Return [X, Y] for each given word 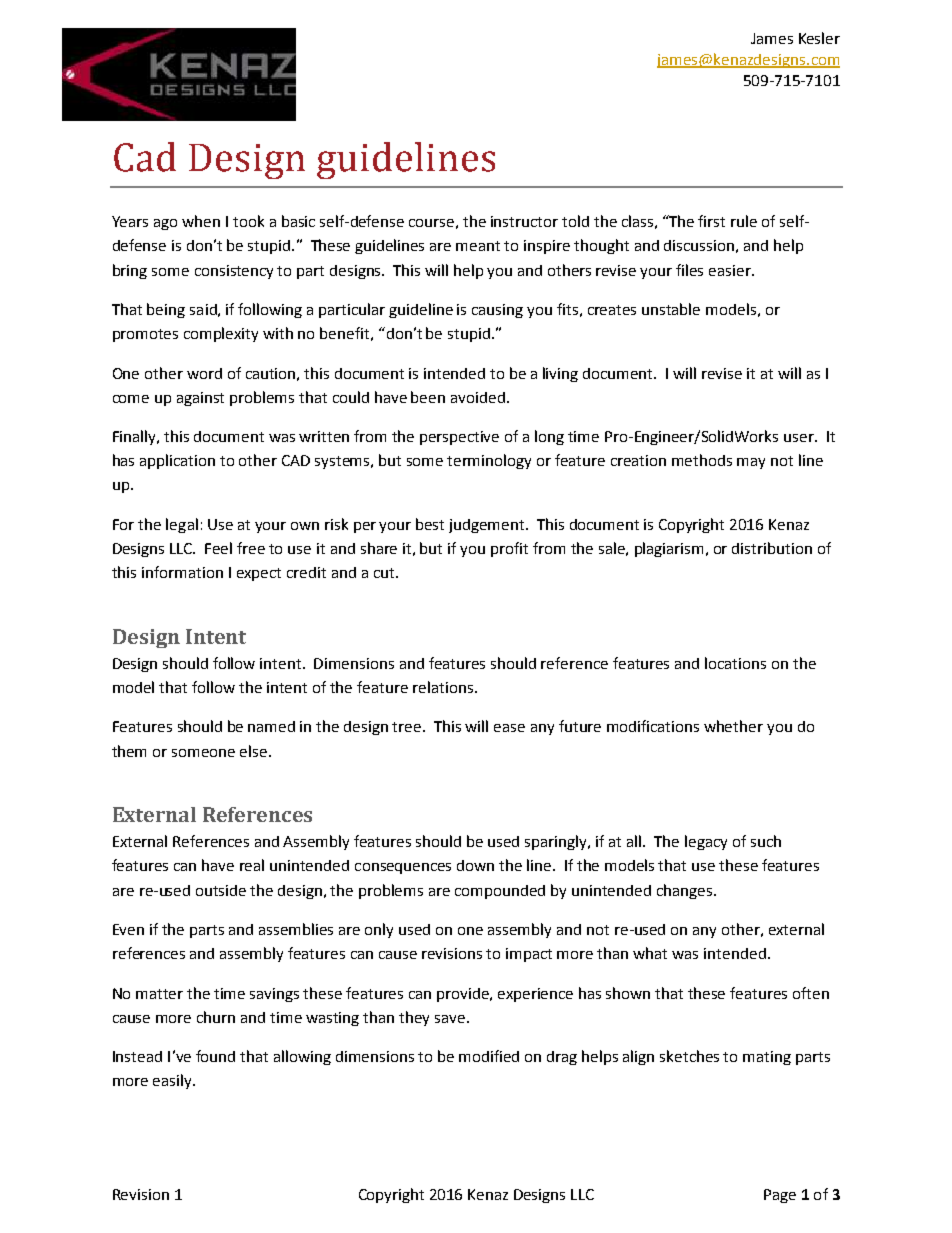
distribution [772, 548]
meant [478, 246]
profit [509, 549]
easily [173, 1081]
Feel [218, 548]
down [475, 865]
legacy [706, 842]
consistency [234, 272]
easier [731, 270]
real [252, 865]
